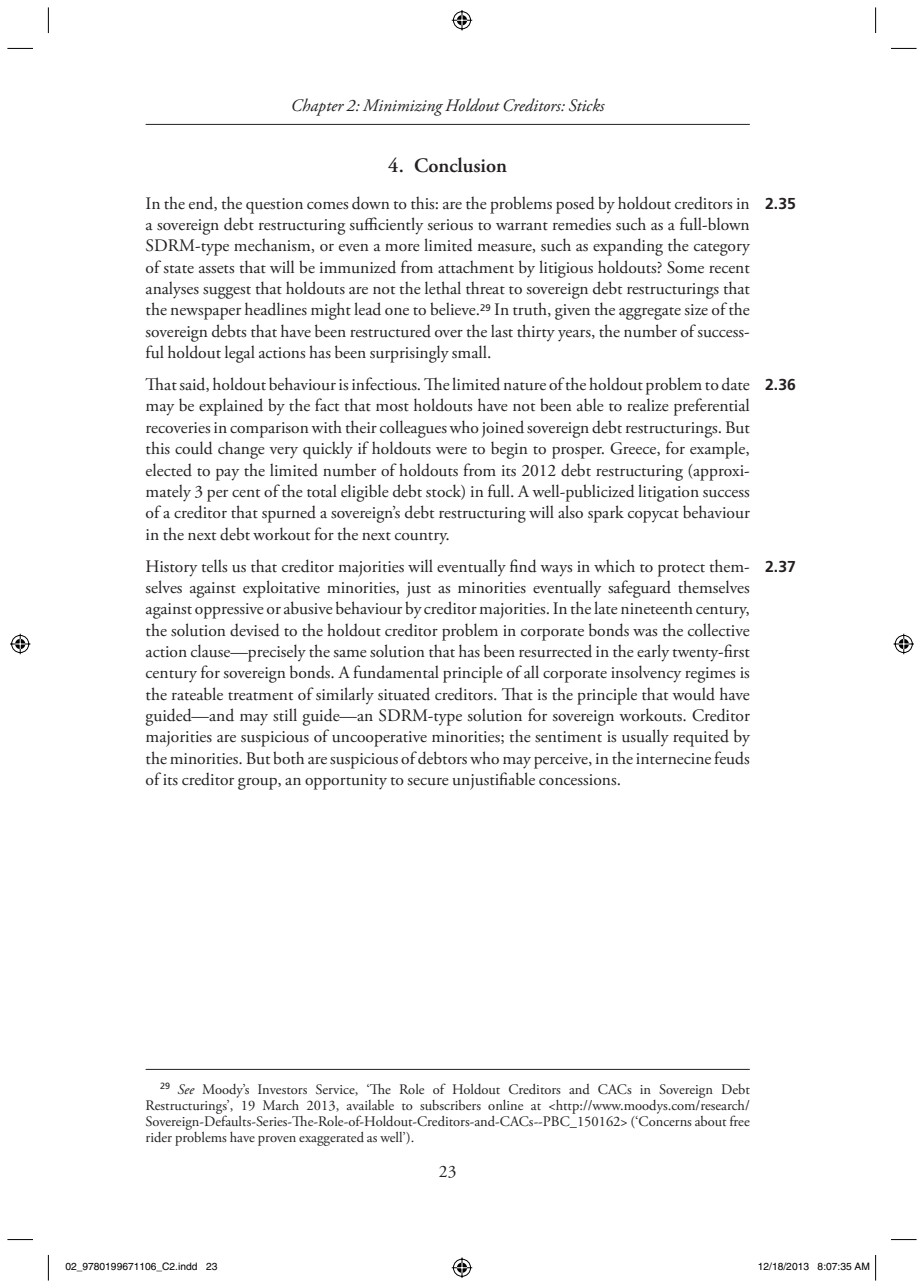 This document has height=1288, width=924. Describe the element at coordinates (460, 165) in the document. I see `Conclusion` at that location.
